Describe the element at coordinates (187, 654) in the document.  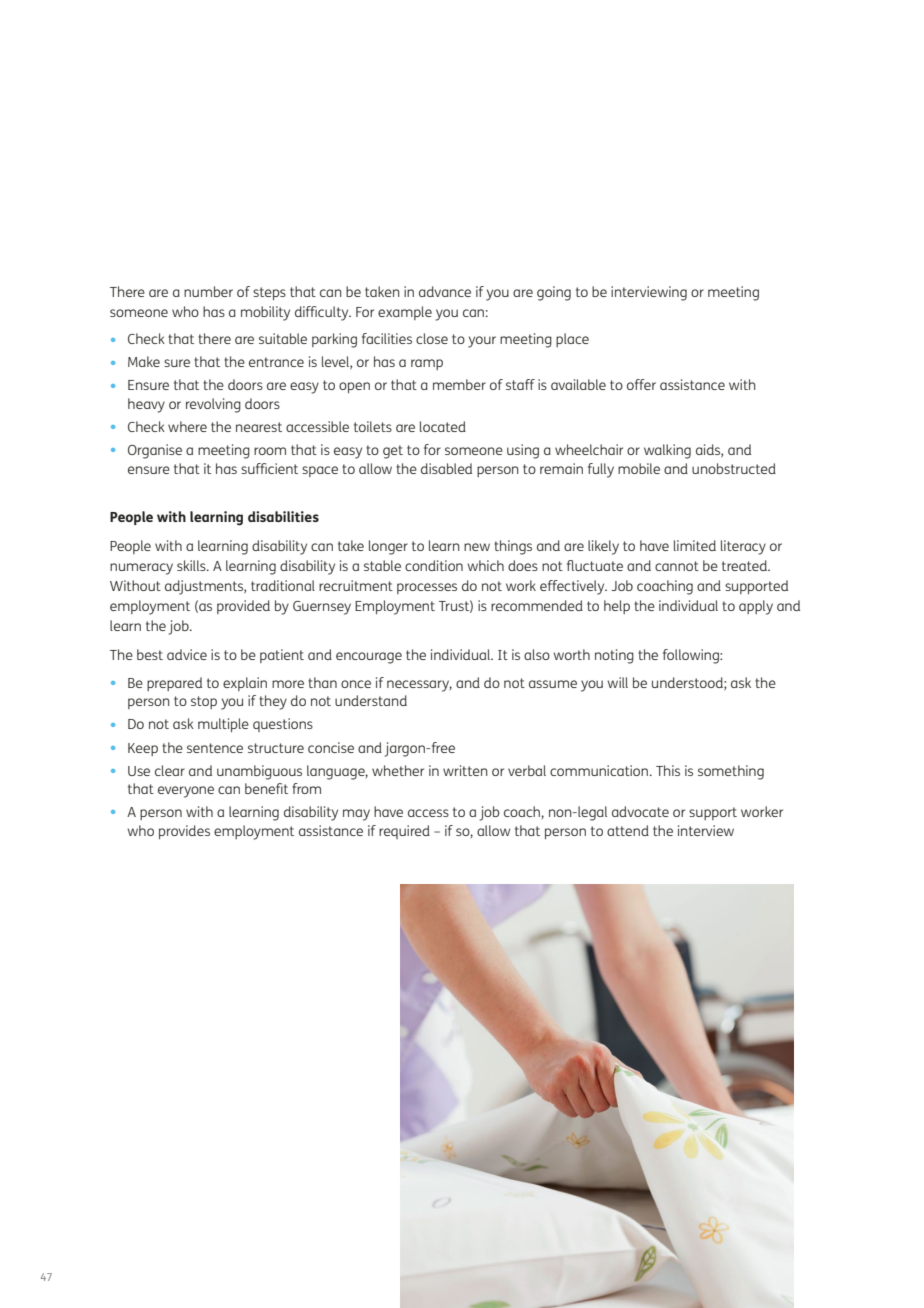
I see `advice` at that location.
